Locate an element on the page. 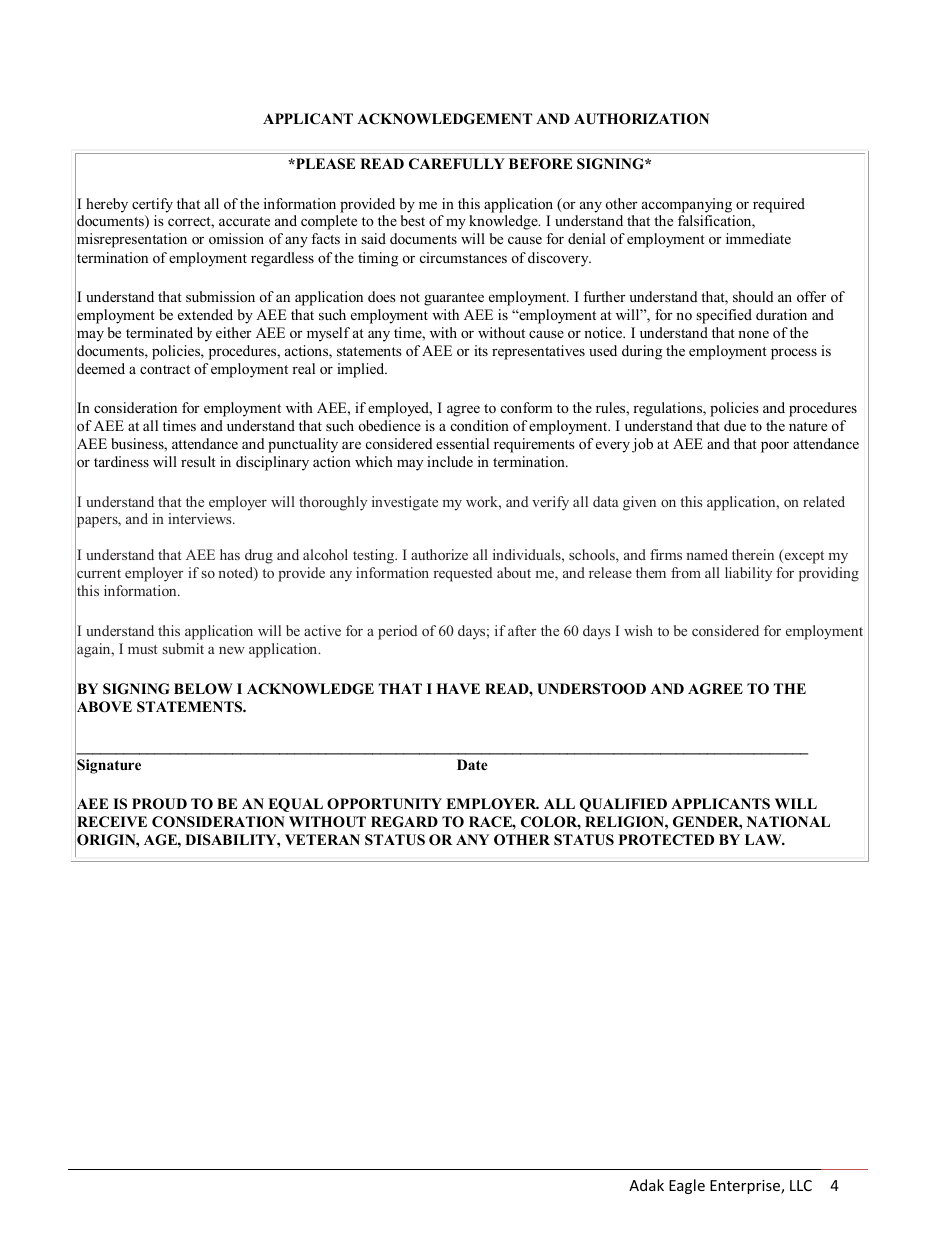 The width and height of the document is (952, 1233). VETERAN is located at coordinates (322, 839).
